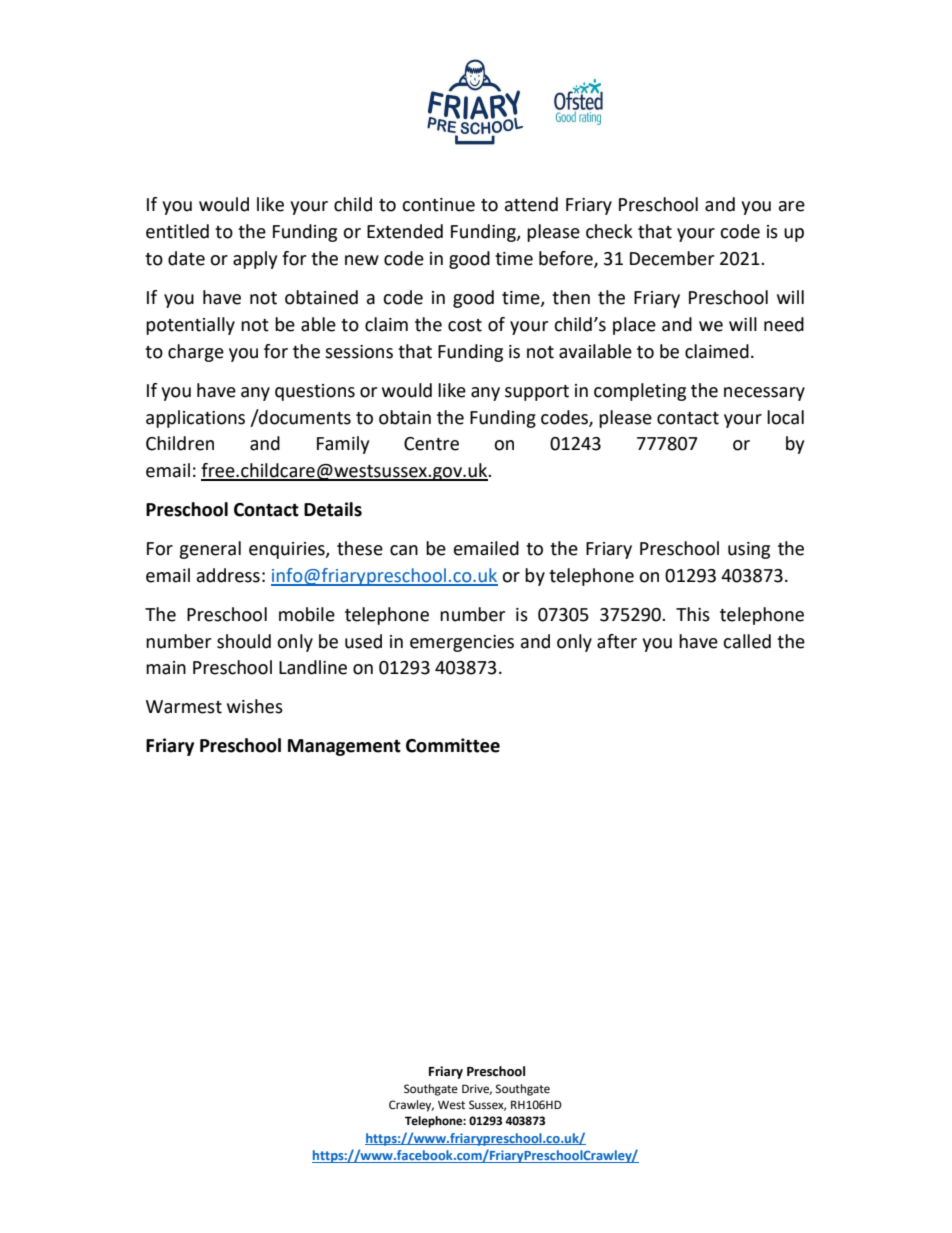 The height and width of the screenshot is (1233, 952). Describe the element at coordinates (672, 258) in the screenshot. I see `December` at that location.
